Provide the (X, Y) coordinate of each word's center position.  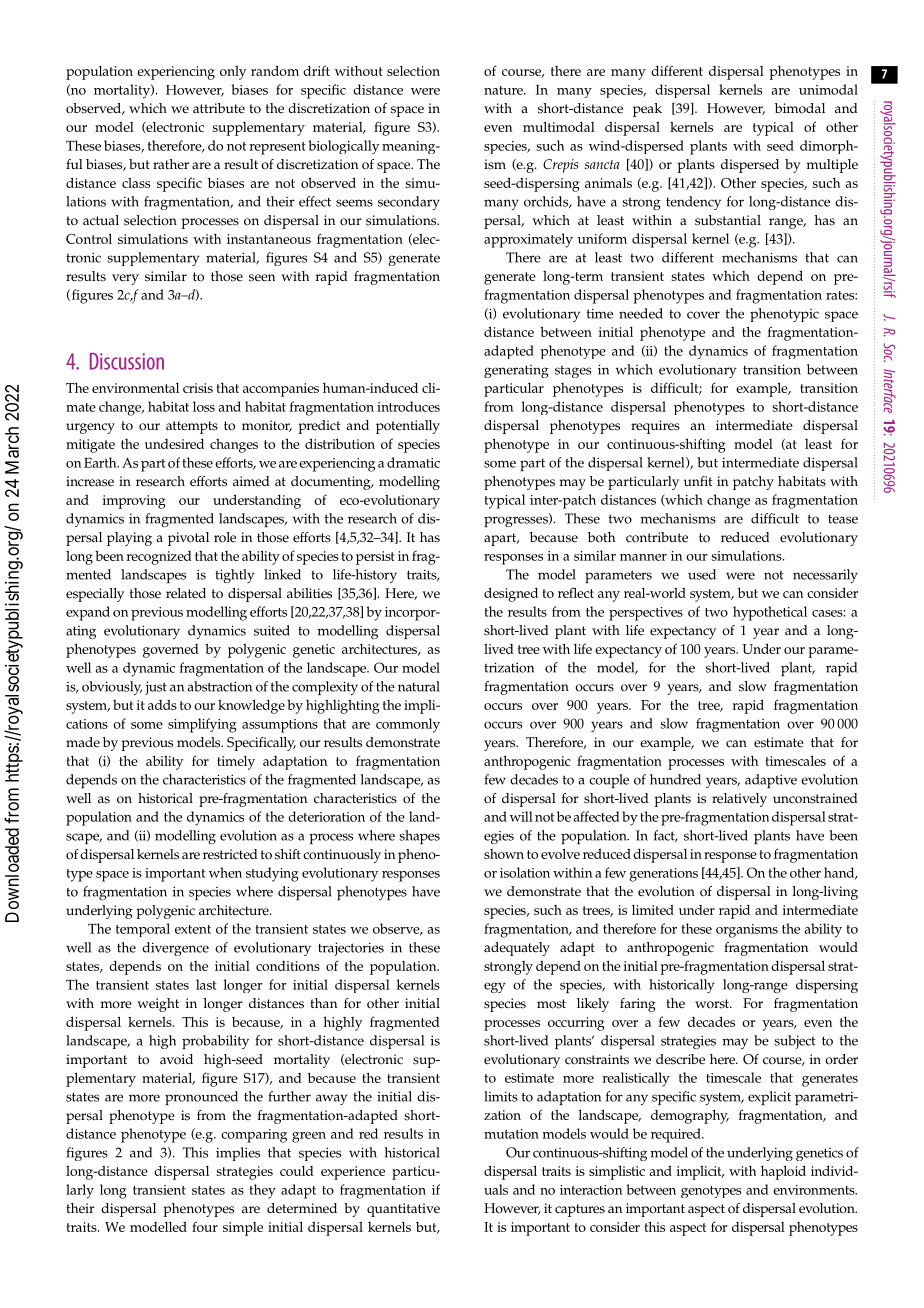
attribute (219, 108)
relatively (739, 800)
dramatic (413, 462)
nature (504, 90)
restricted (230, 854)
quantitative (403, 1210)
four (205, 1226)
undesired (174, 444)
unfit (698, 481)
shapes (419, 837)
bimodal (800, 108)
